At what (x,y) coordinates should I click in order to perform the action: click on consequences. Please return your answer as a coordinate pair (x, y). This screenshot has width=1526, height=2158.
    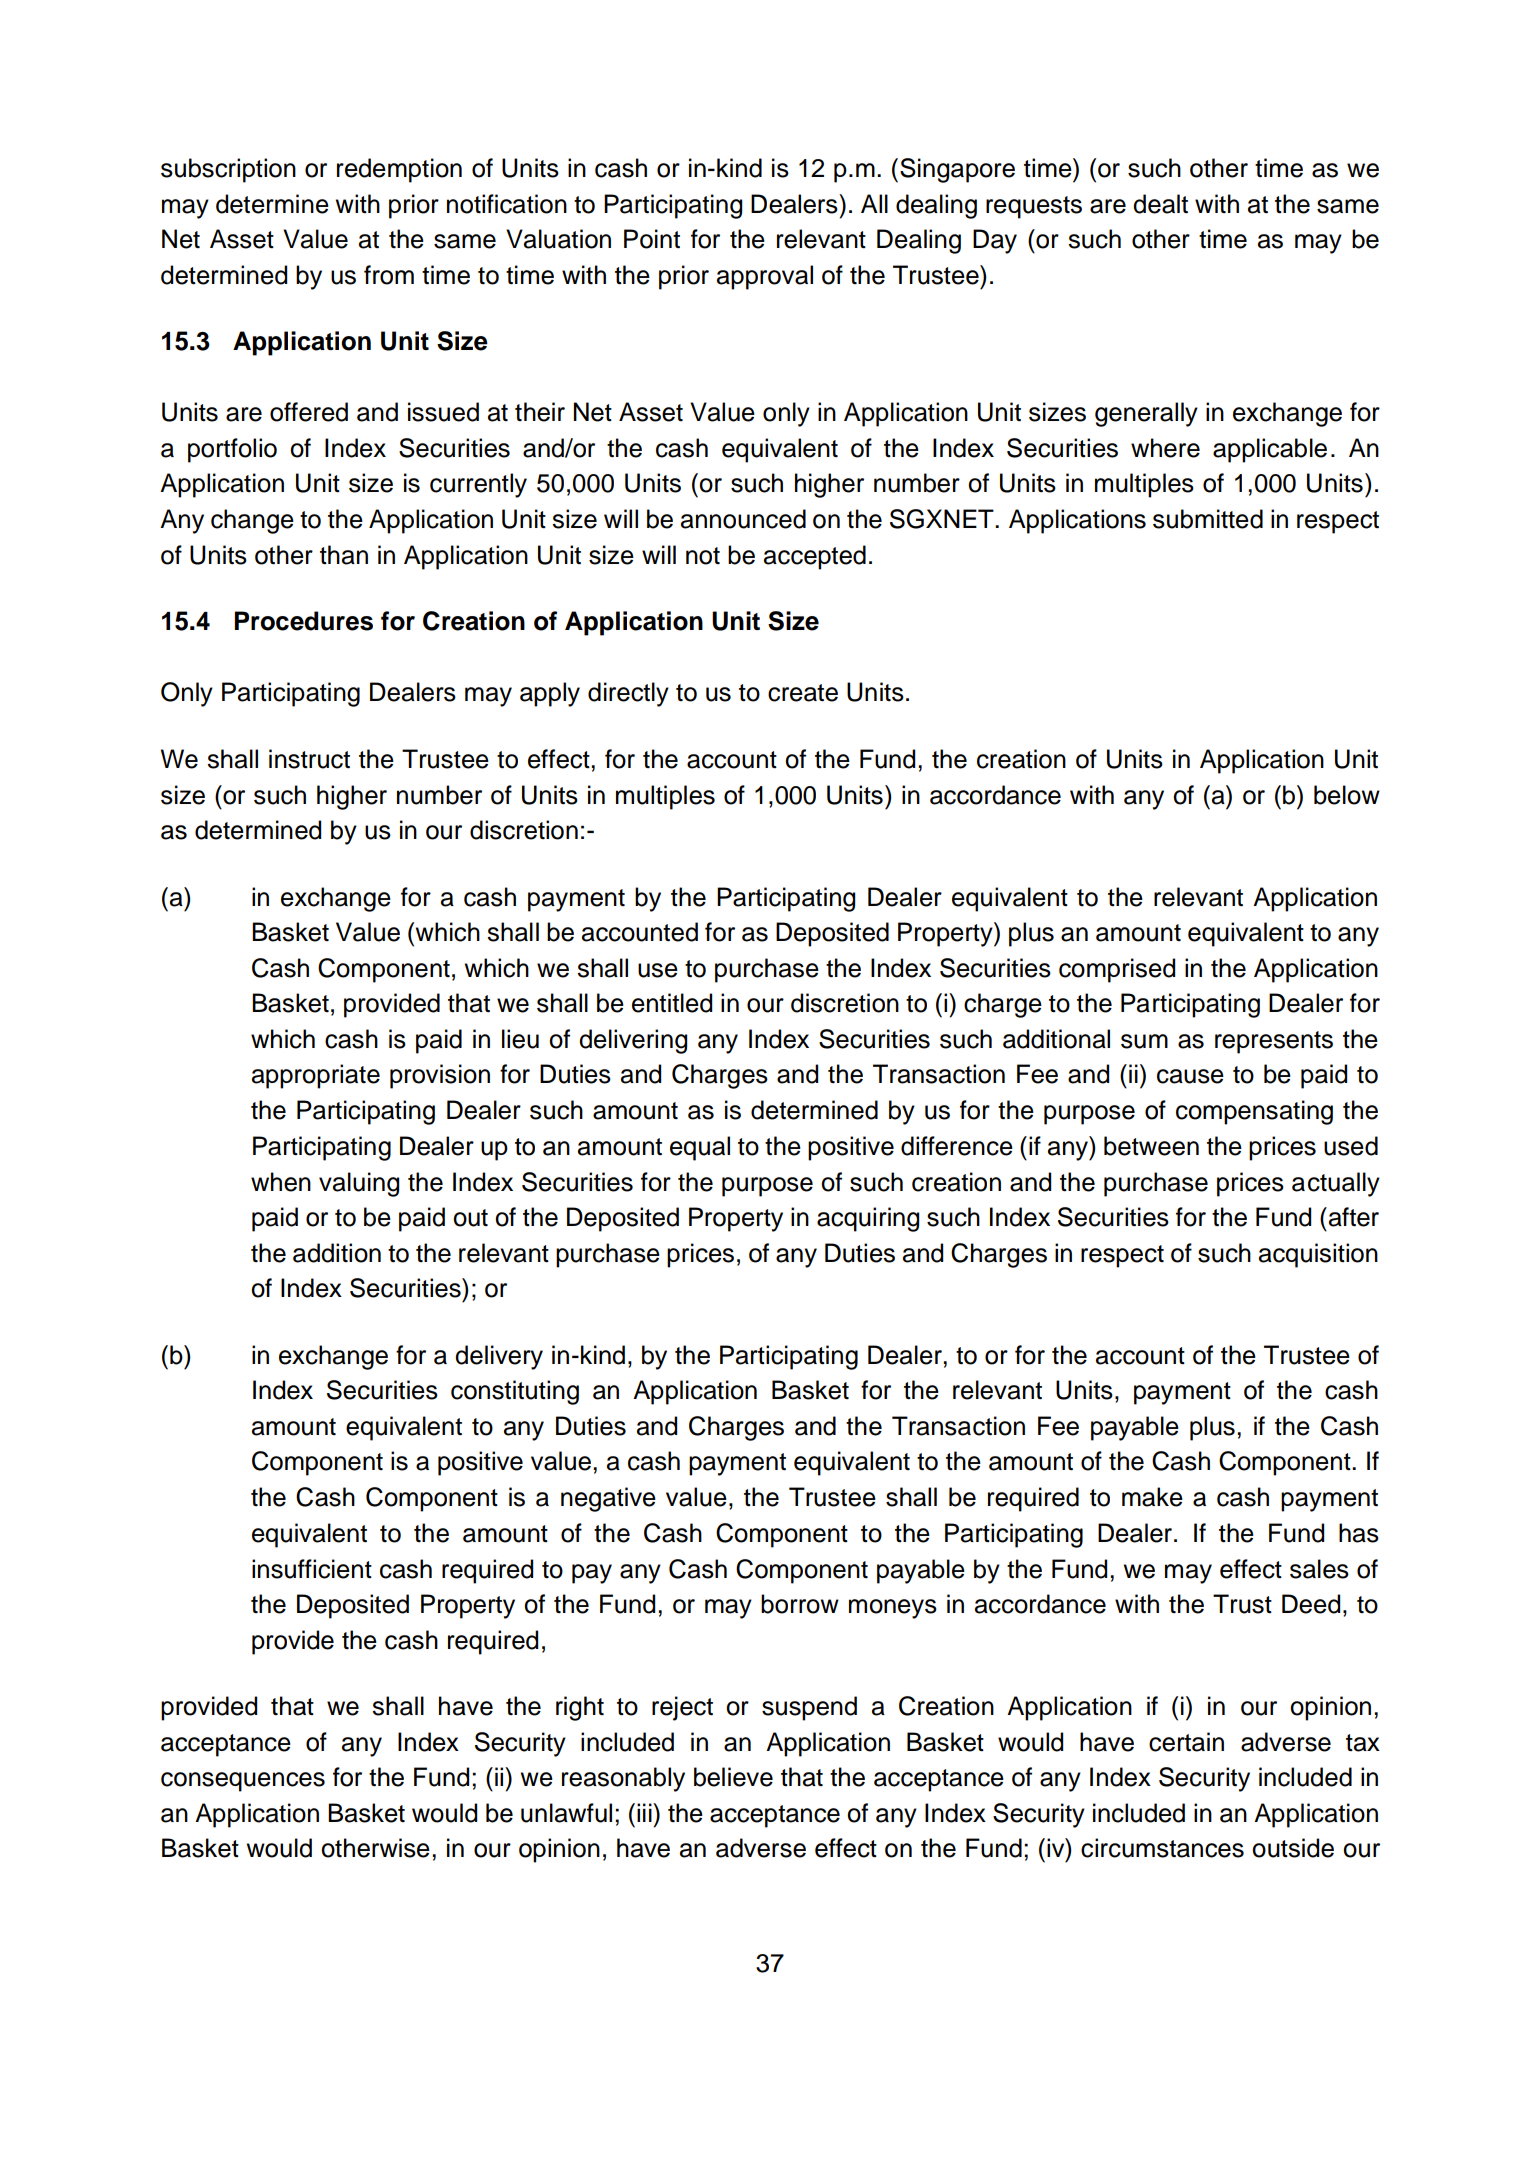
    Looking at the image, I should click on (243, 1782).
